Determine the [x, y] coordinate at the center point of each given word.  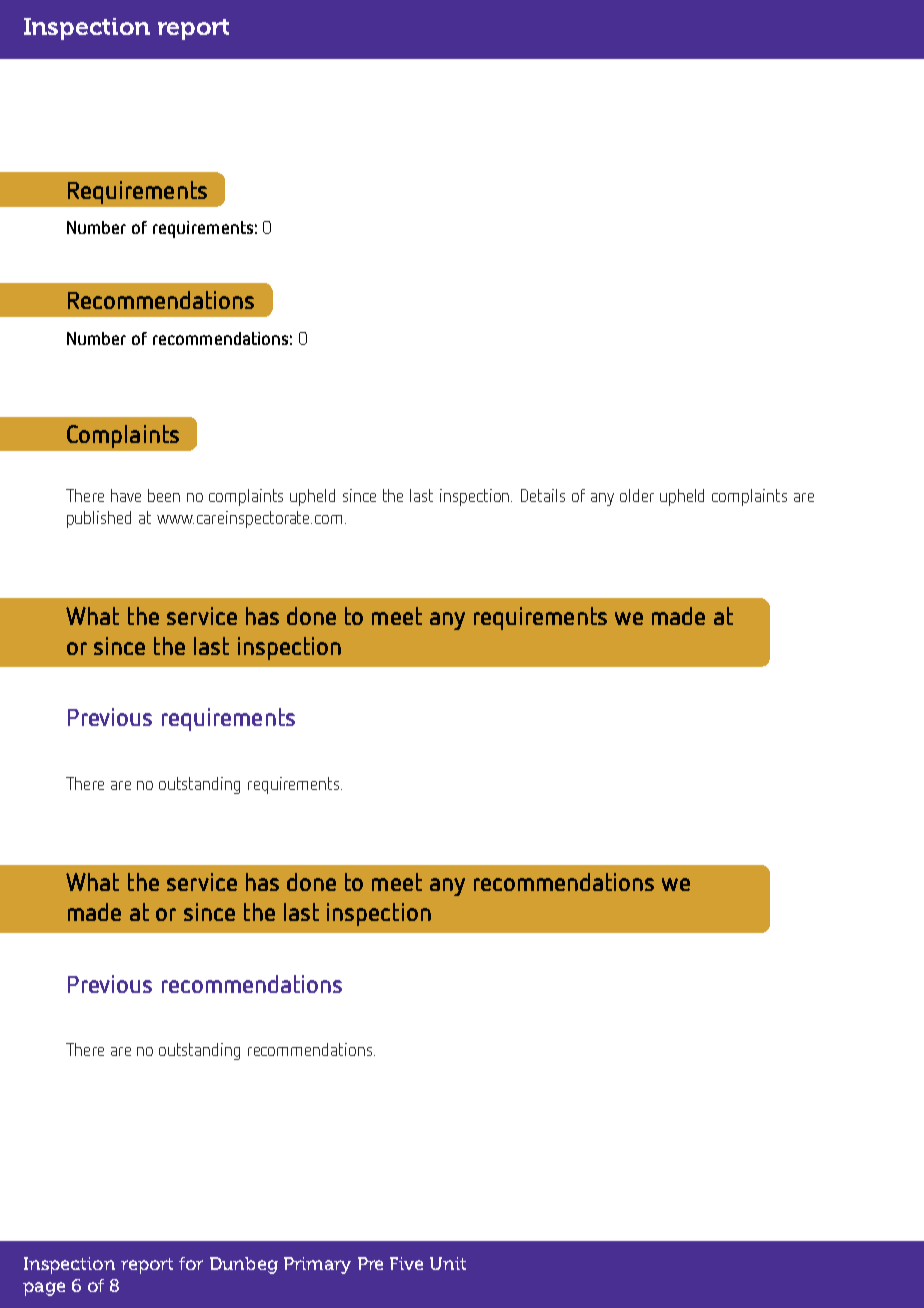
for [191, 1263]
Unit [448, 1263]
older [637, 495]
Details [543, 495]
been [164, 495]
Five [406, 1263]
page [44, 1289]
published [99, 519]
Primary [317, 1265]
